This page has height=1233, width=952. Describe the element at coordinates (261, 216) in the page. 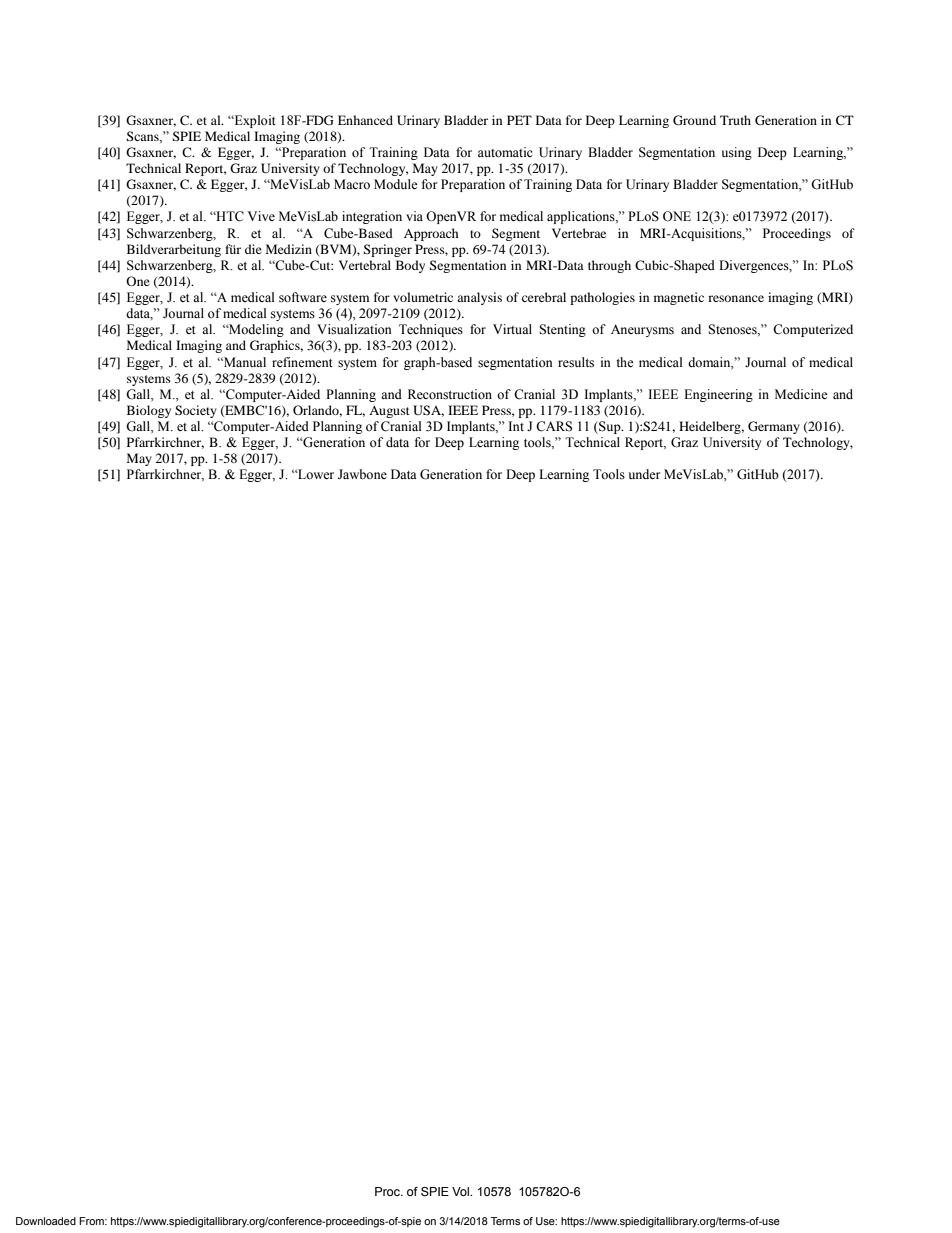

I see `Vive` at that location.
